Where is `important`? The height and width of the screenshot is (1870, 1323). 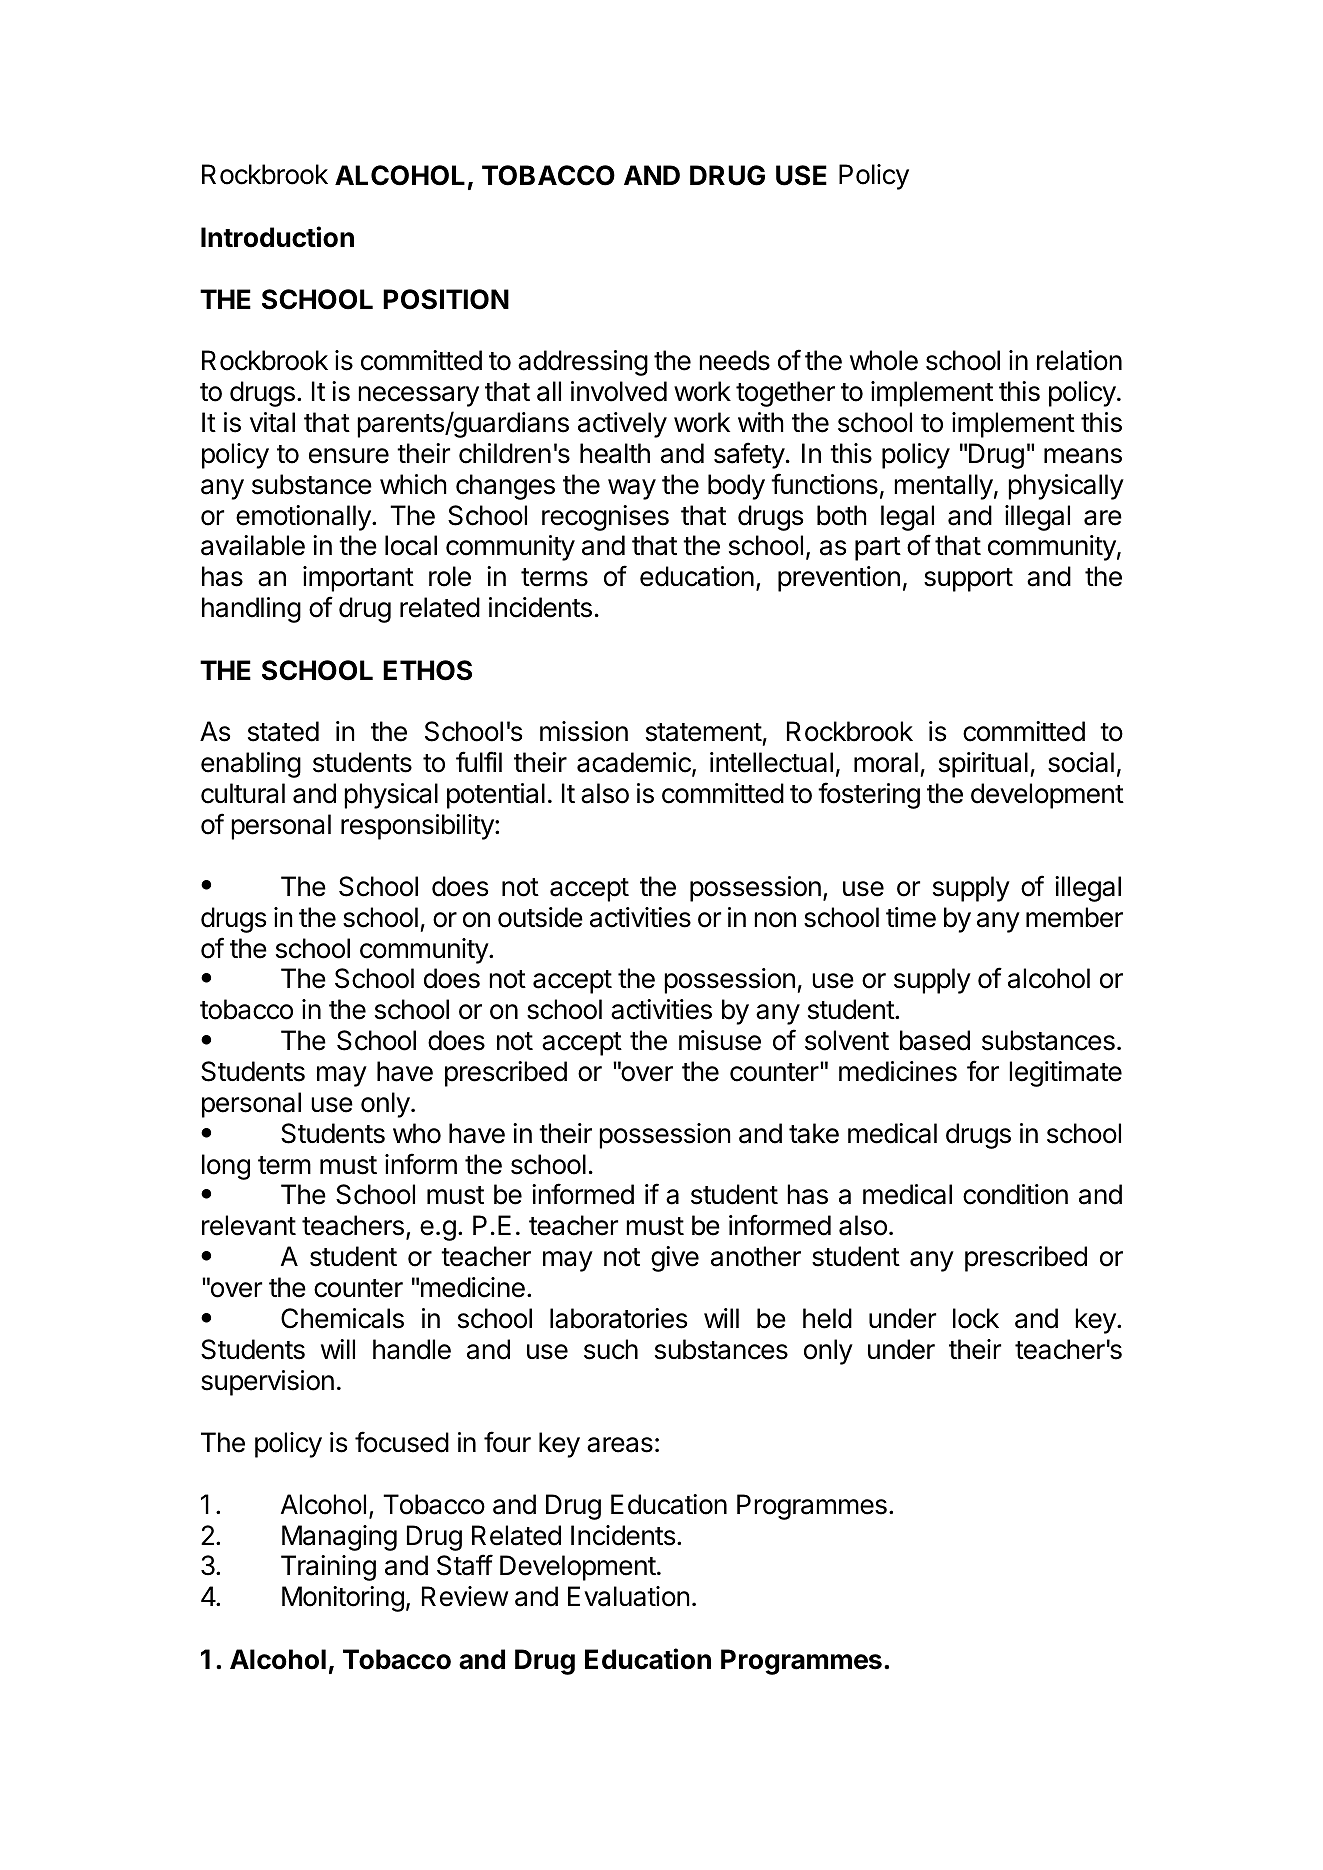
important is located at coordinates (358, 579).
